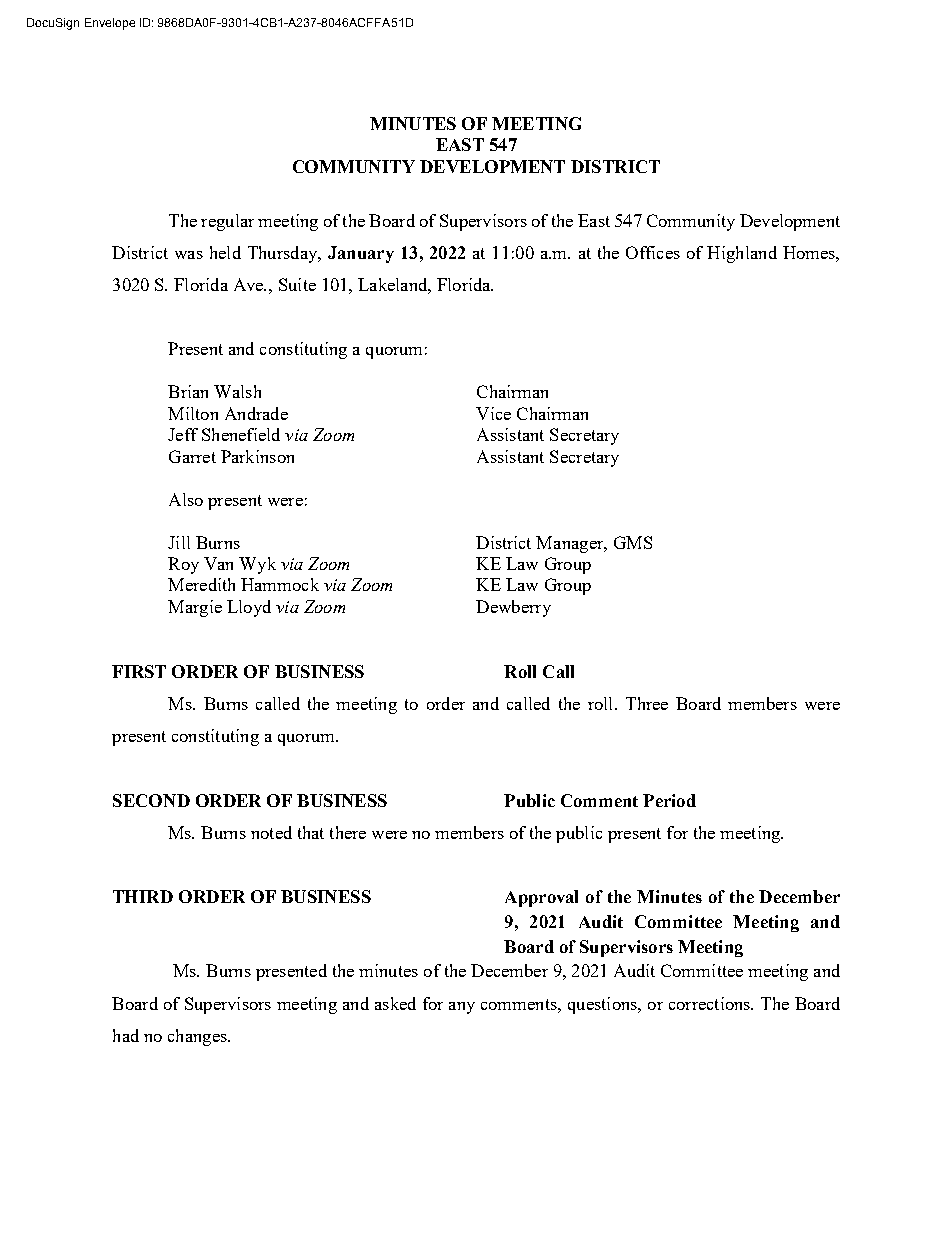 This page has width=952, height=1233. What do you see at coordinates (493, 413) in the page?
I see `Vice` at bounding box center [493, 413].
